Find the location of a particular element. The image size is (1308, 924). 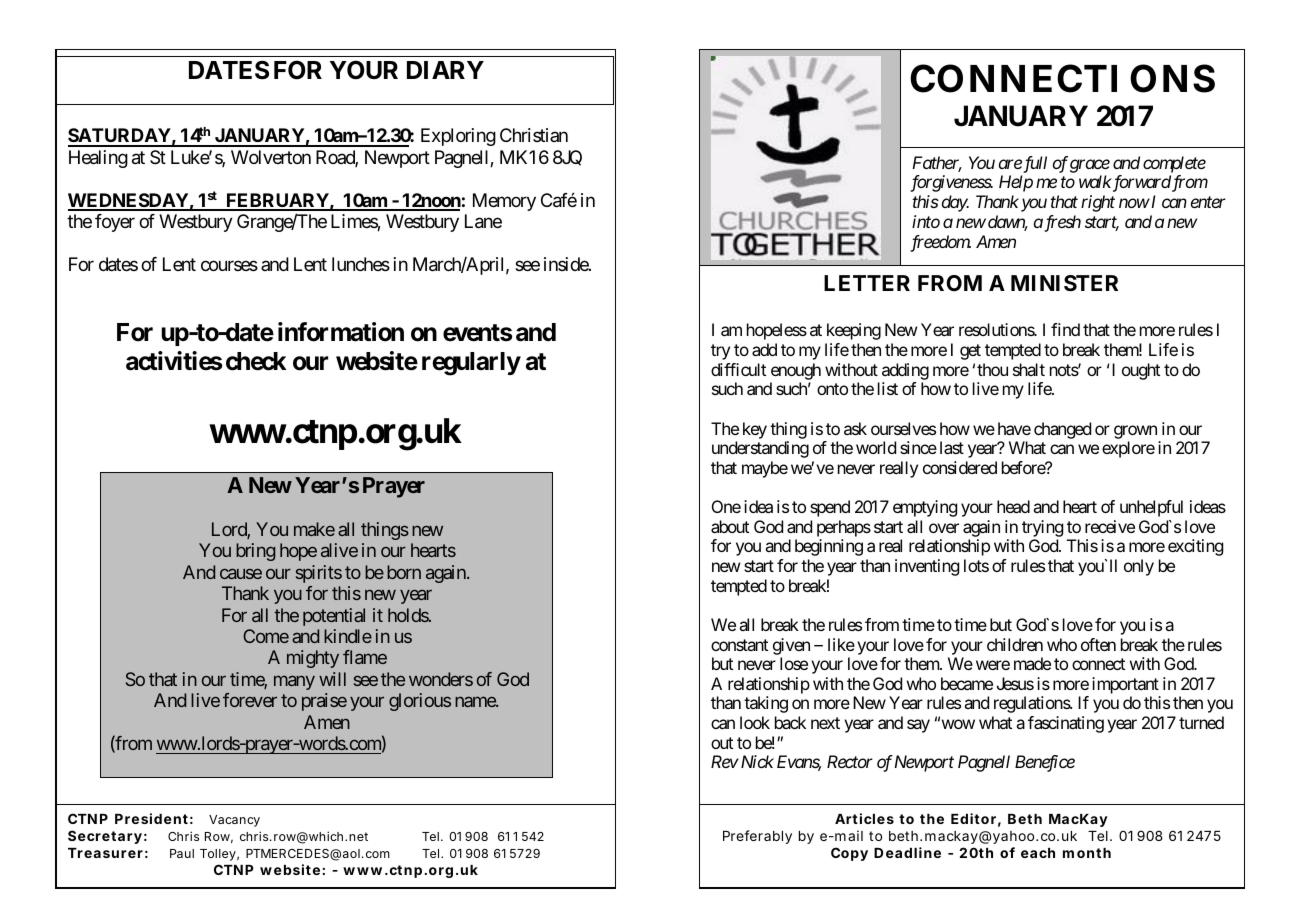

Preferably is located at coordinates (757, 837).
